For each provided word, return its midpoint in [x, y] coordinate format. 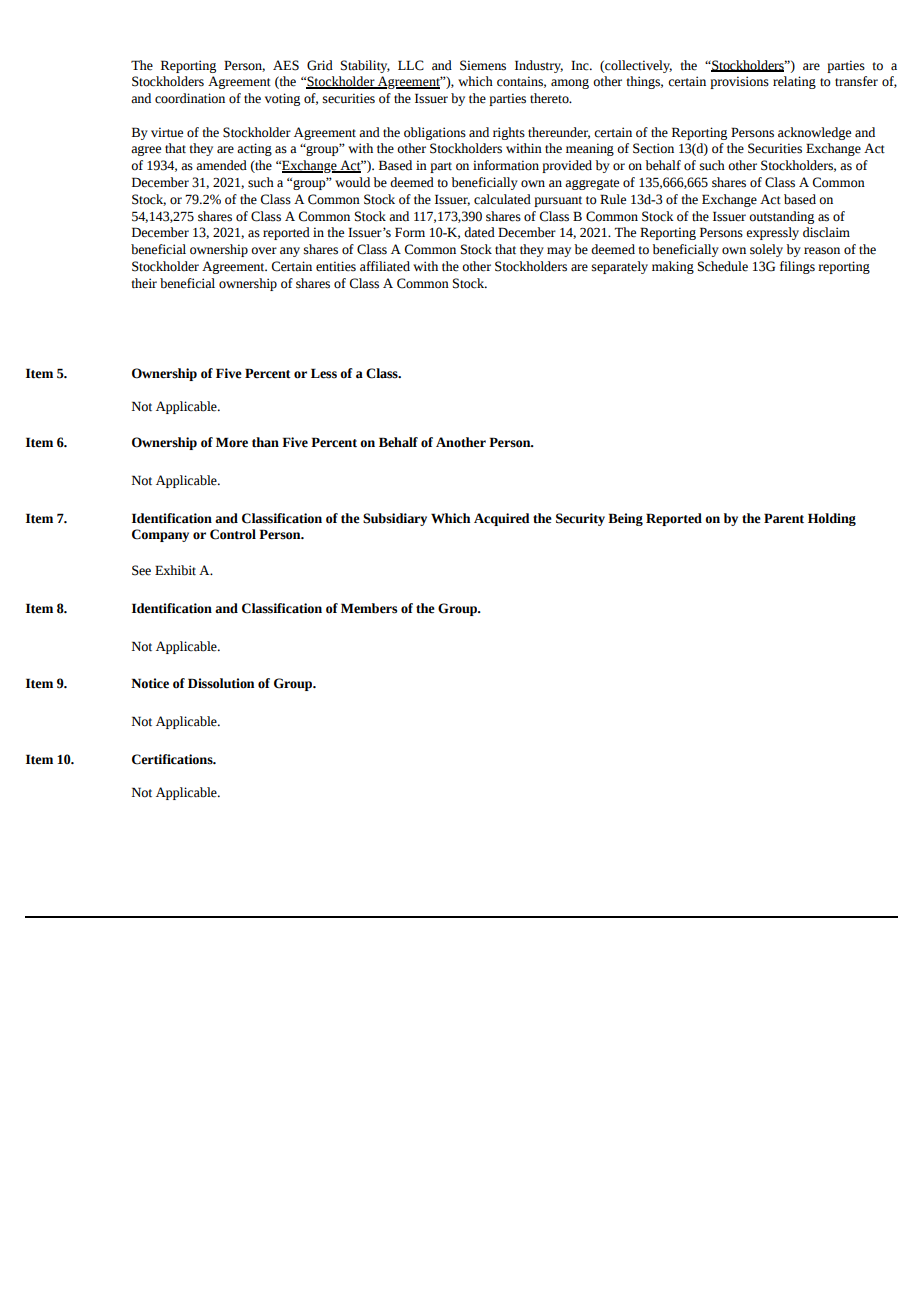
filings [797, 267]
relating [794, 82]
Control [233, 534]
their [144, 283]
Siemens [483, 65]
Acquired [502, 519]
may [559, 252]
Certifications [173, 759]
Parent [784, 518]
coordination [190, 98]
